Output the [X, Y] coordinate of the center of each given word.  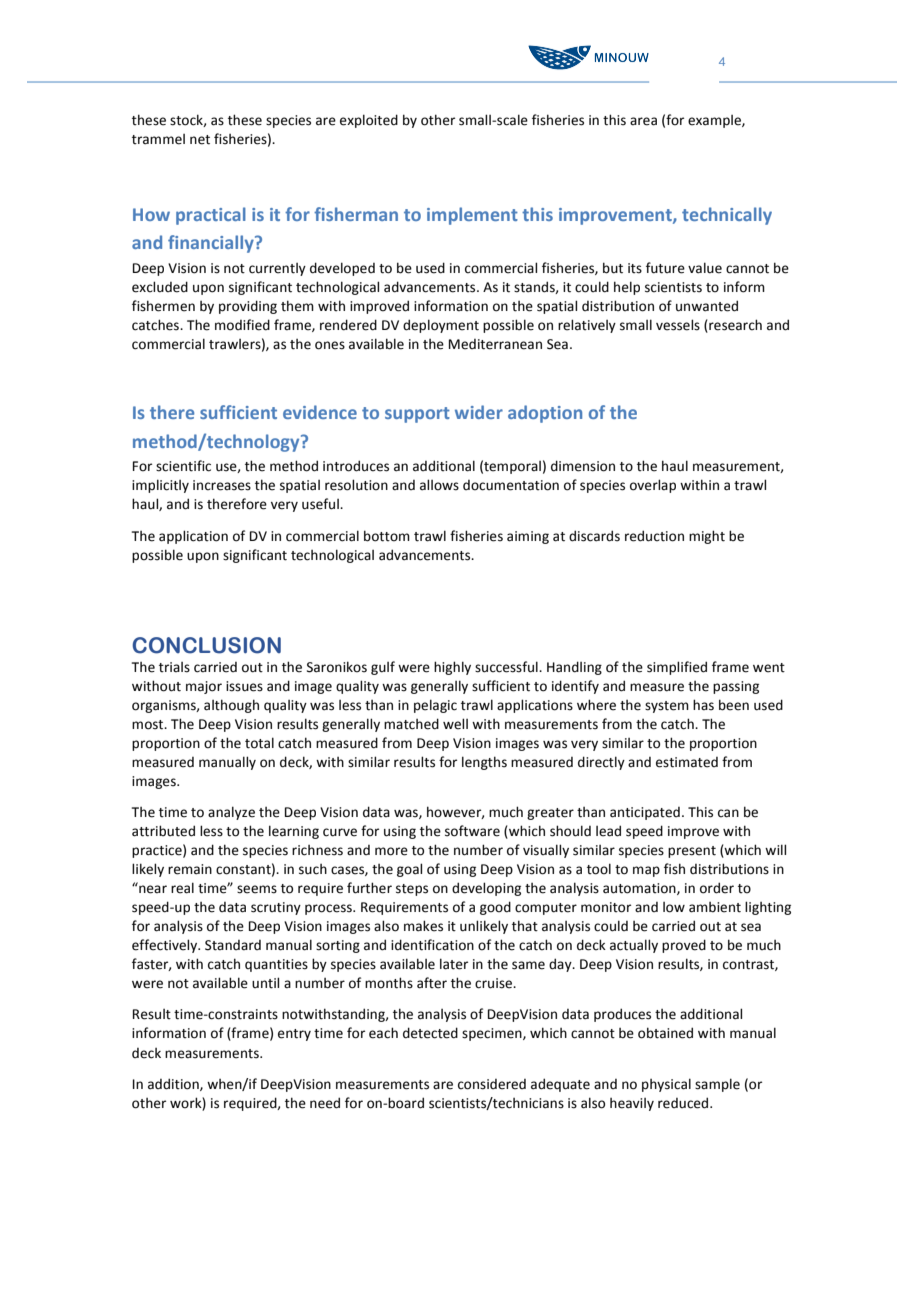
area [643, 121]
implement [472, 216]
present [692, 852]
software [472, 831]
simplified [677, 668]
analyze [231, 813]
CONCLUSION [206, 645]
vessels [678, 325]
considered [492, 1084]
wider [479, 412]
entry [294, 1035]
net [200, 140]
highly [452, 668]
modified [242, 325]
